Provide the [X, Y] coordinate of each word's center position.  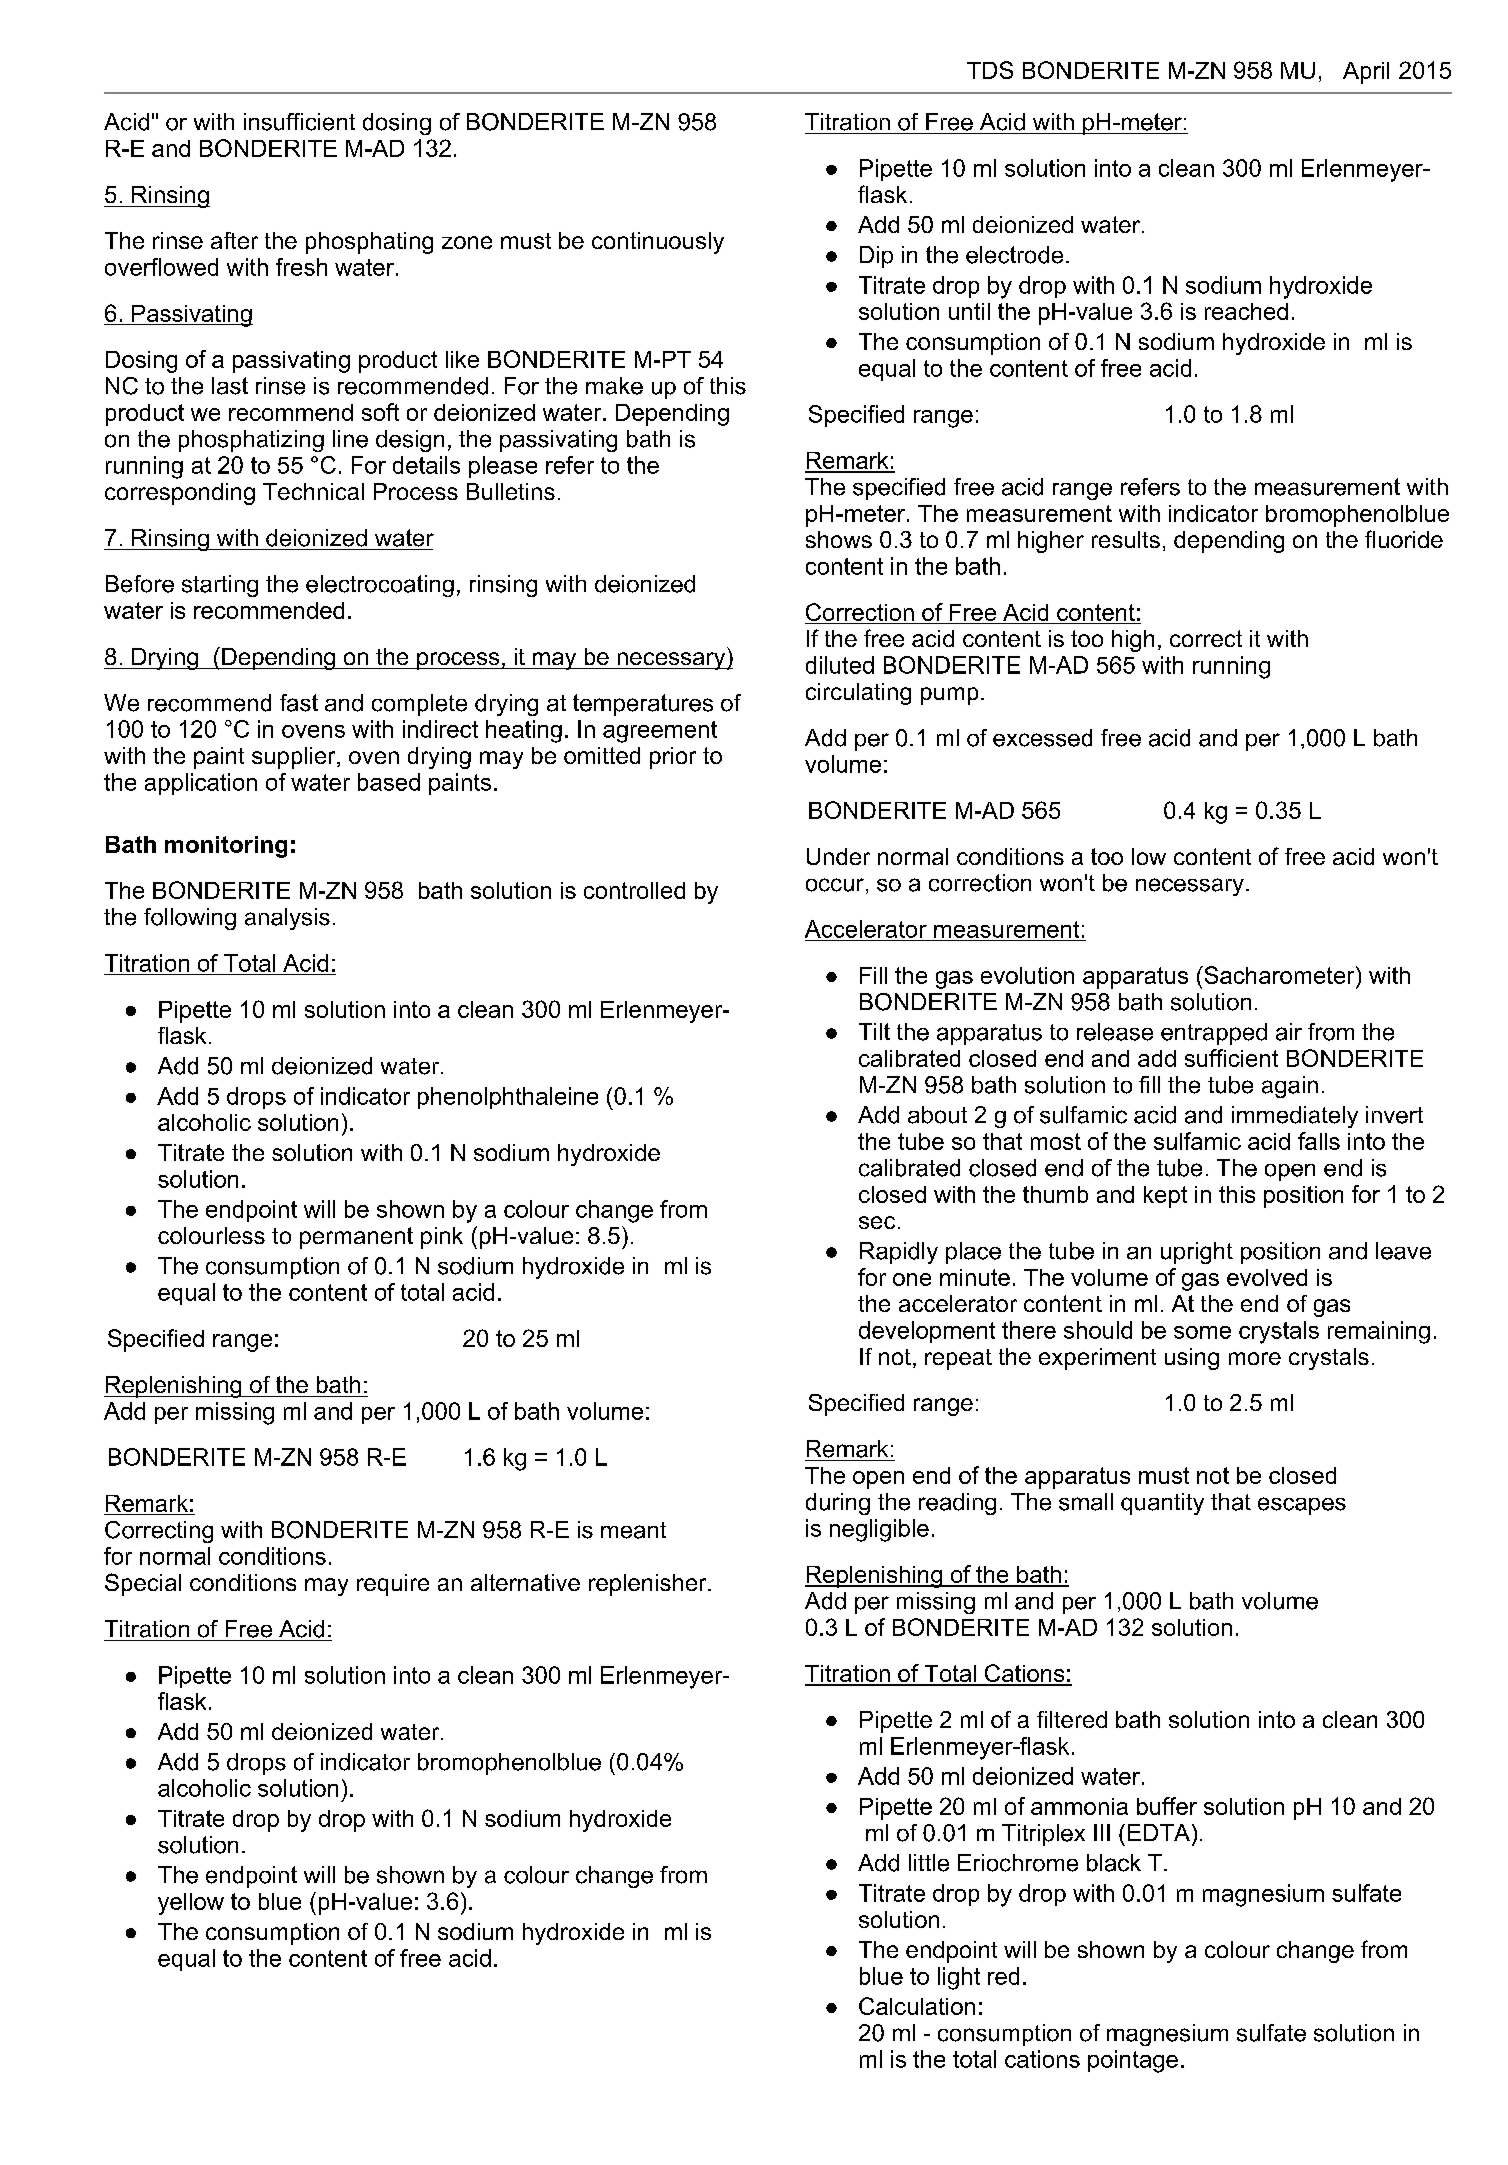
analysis [287, 919]
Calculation [917, 2006]
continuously [658, 243]
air [1289, 1032]
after [234, 240]
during [838, 1504]
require [393, 1585]
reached [1246, 311]
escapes [1302, 1506]
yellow [191, 1904]
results [1126, 539]
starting [220, 586]
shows [839, 539]
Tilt [874, 1031]
